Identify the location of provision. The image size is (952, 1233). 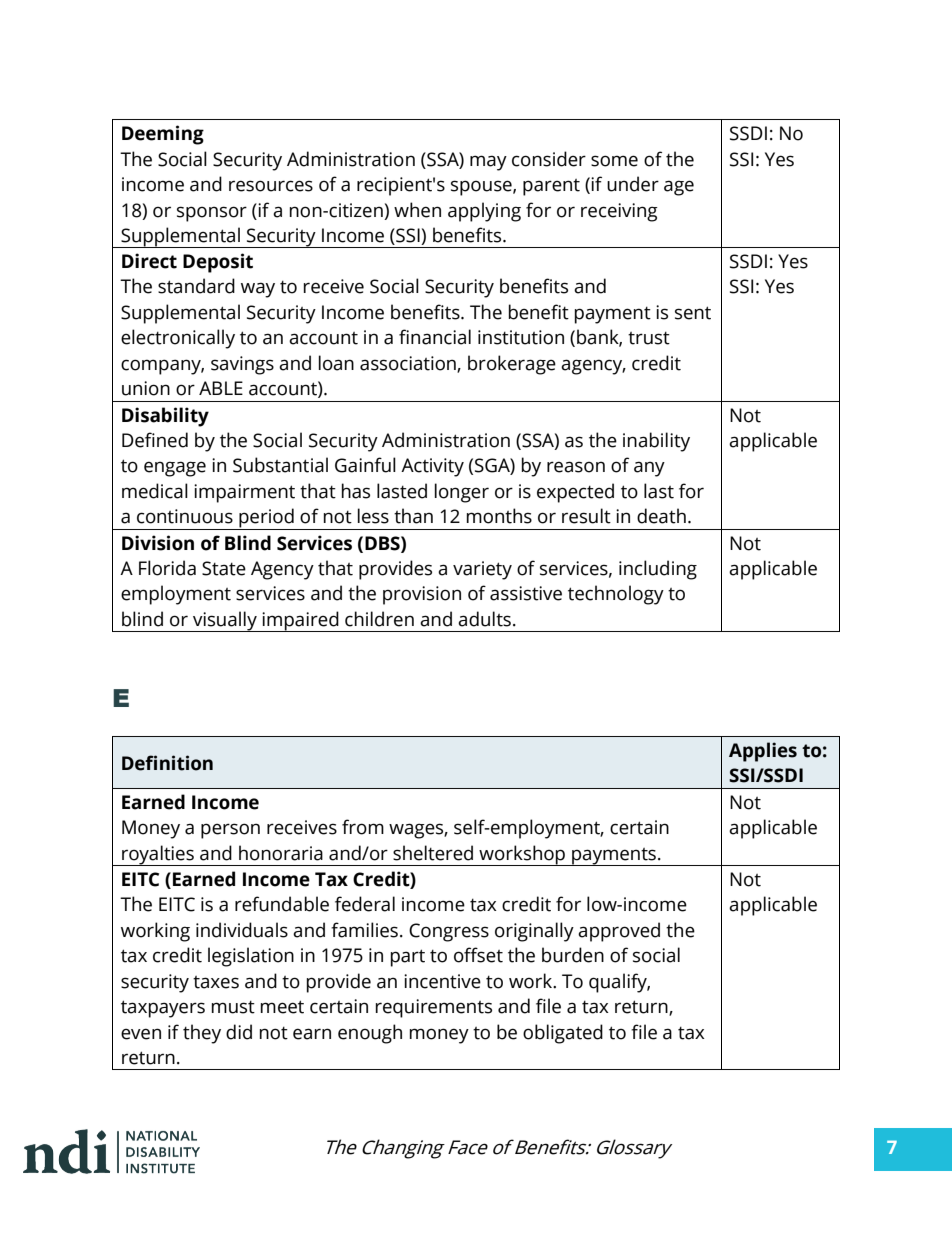
(422, 595).
